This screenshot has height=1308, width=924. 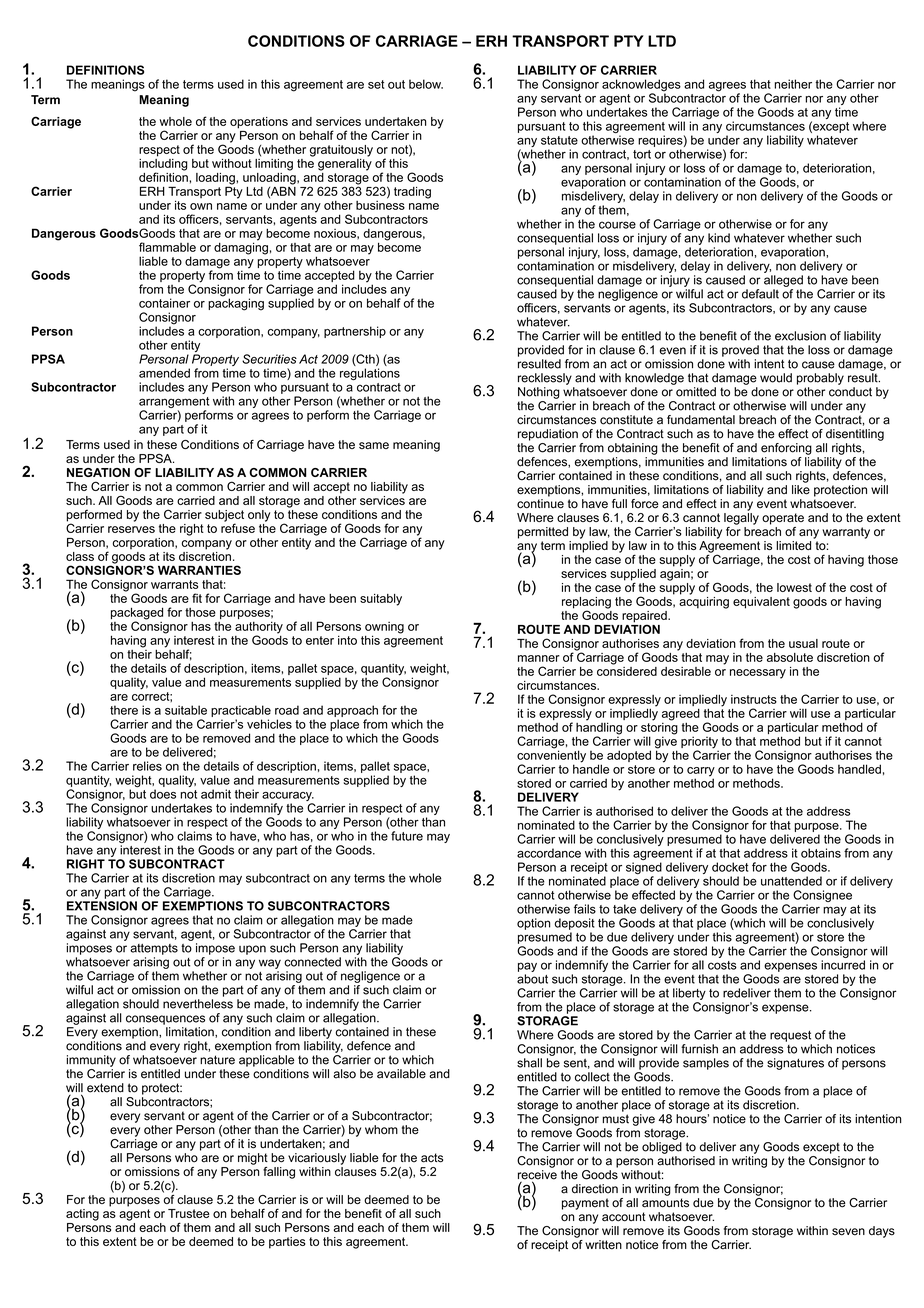 I want to click on days, so click(x=882, y=1232).
